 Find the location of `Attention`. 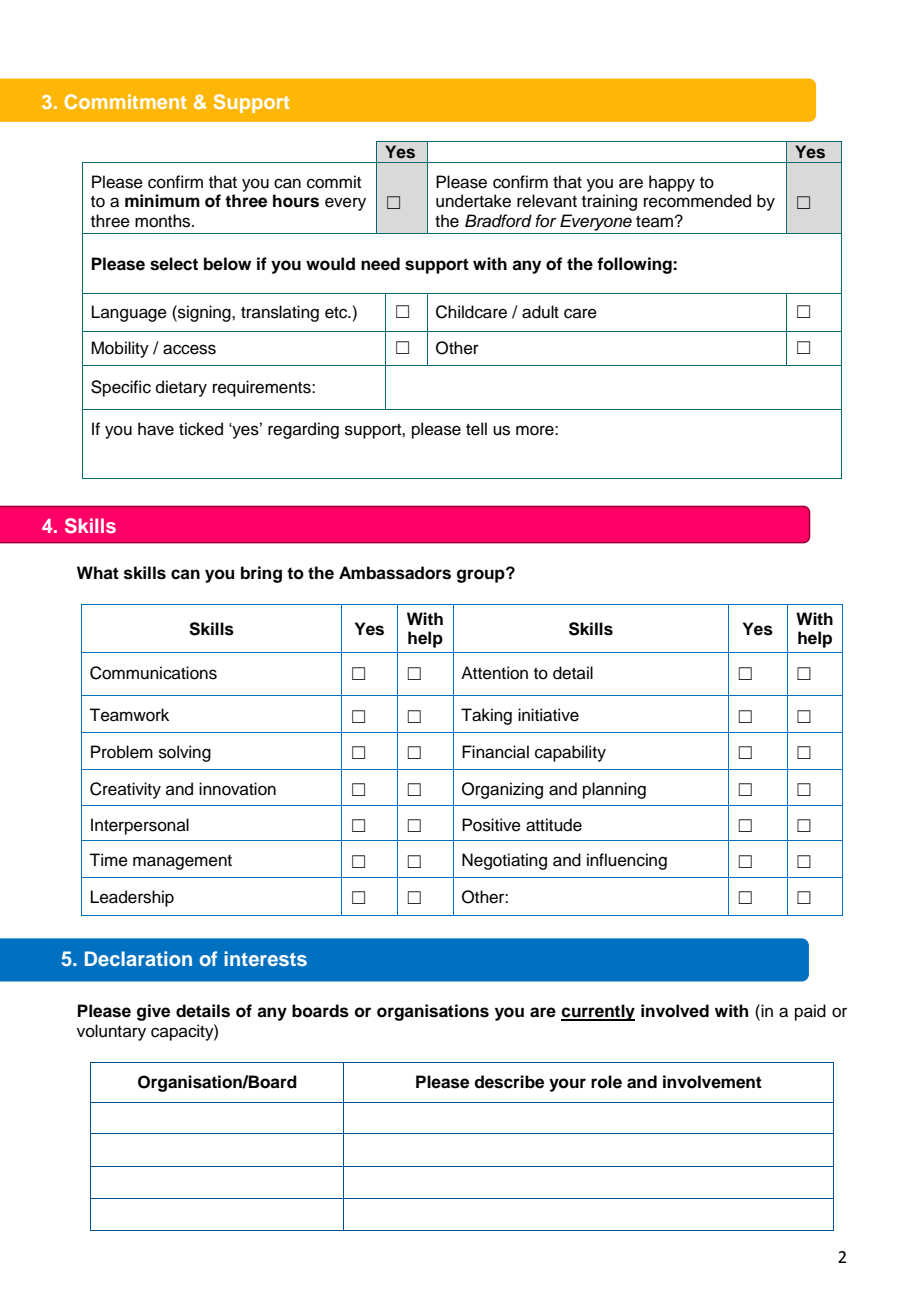

Attention is located at coordinates (494, 673).
